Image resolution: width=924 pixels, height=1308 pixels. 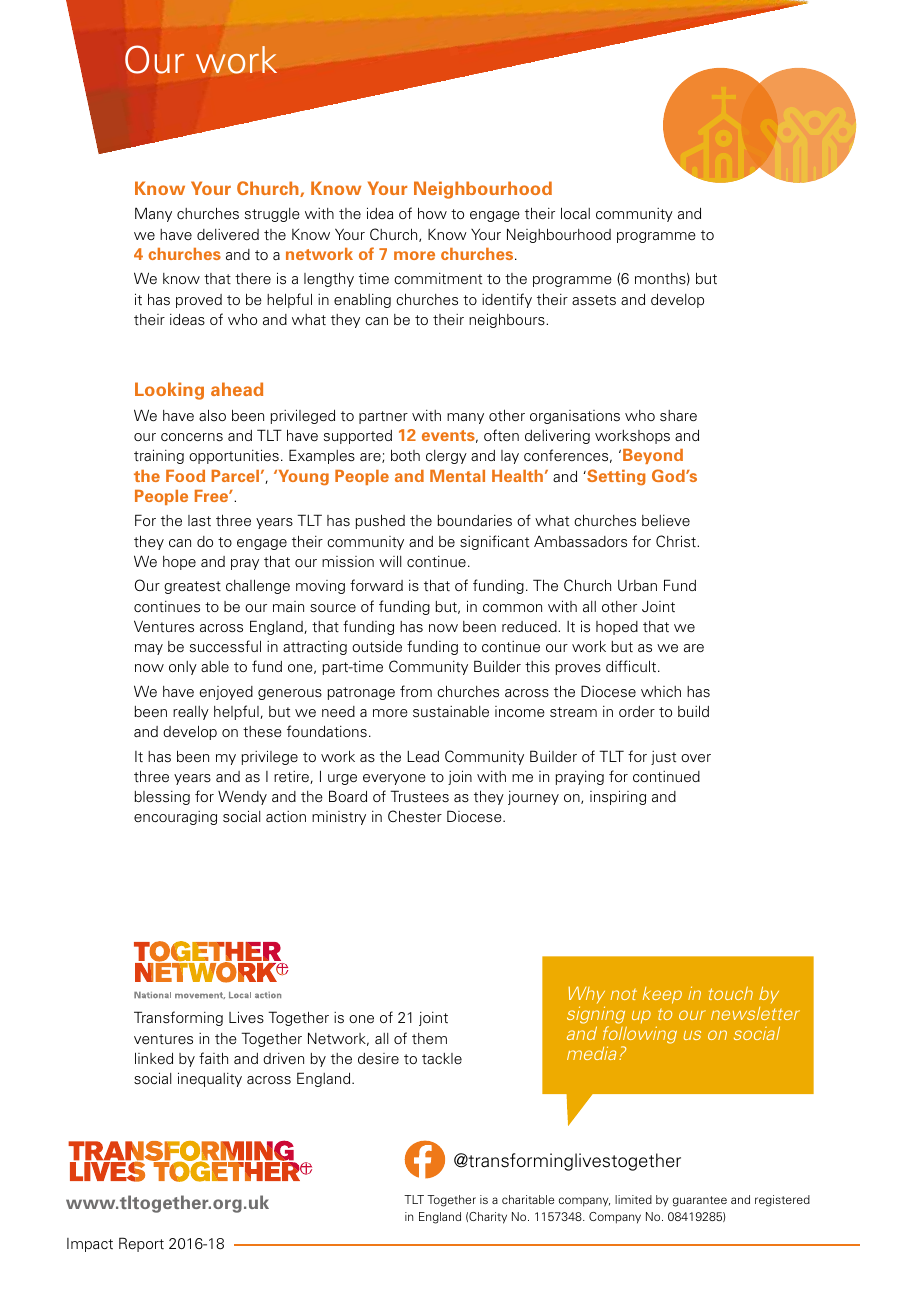 What do you see at coordinates (432, 213) in the page?
I see `how` at bounding box center [432, 213].
